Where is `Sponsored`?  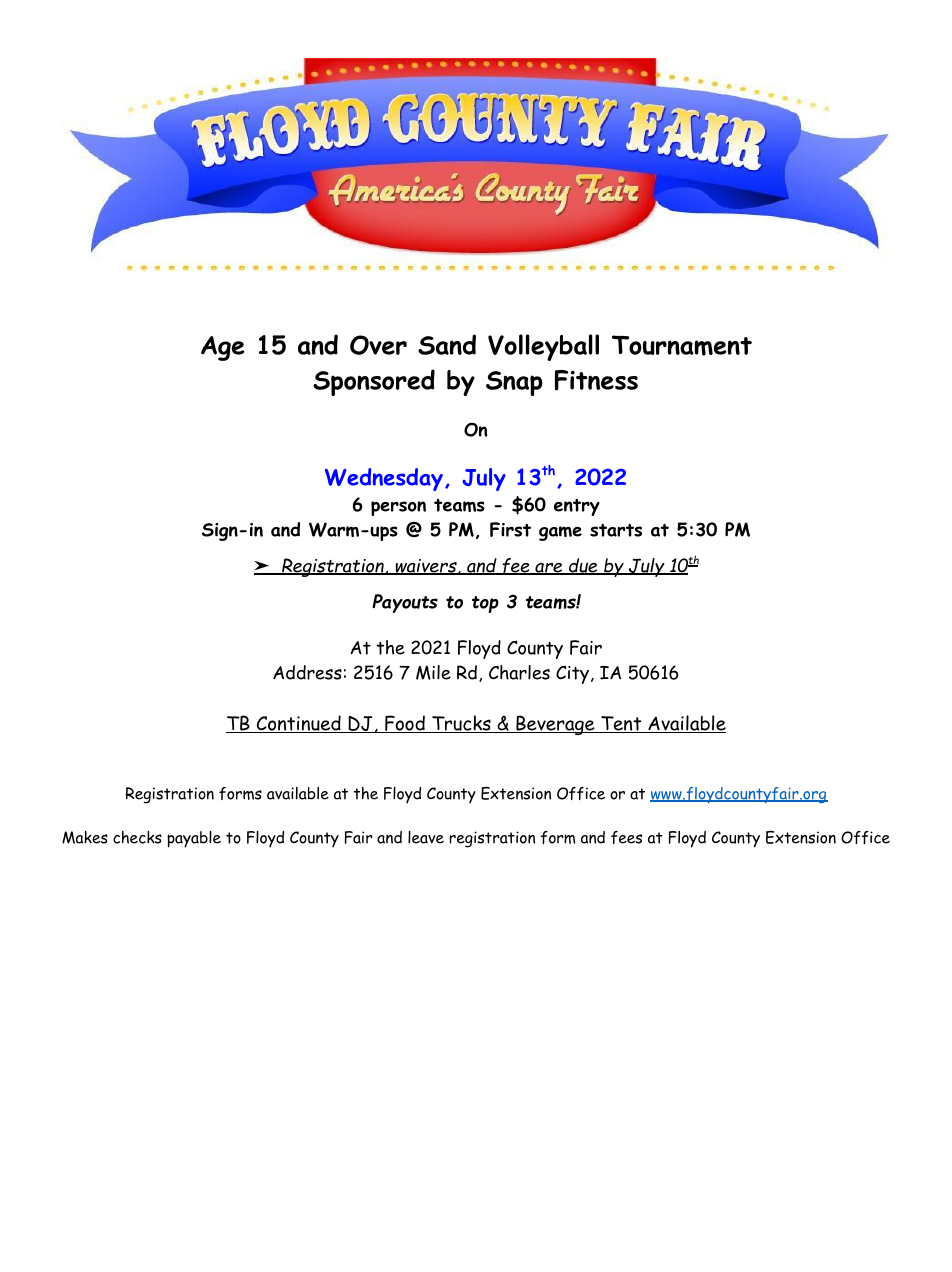 Sponsored is located at coordinates (374, 382).
